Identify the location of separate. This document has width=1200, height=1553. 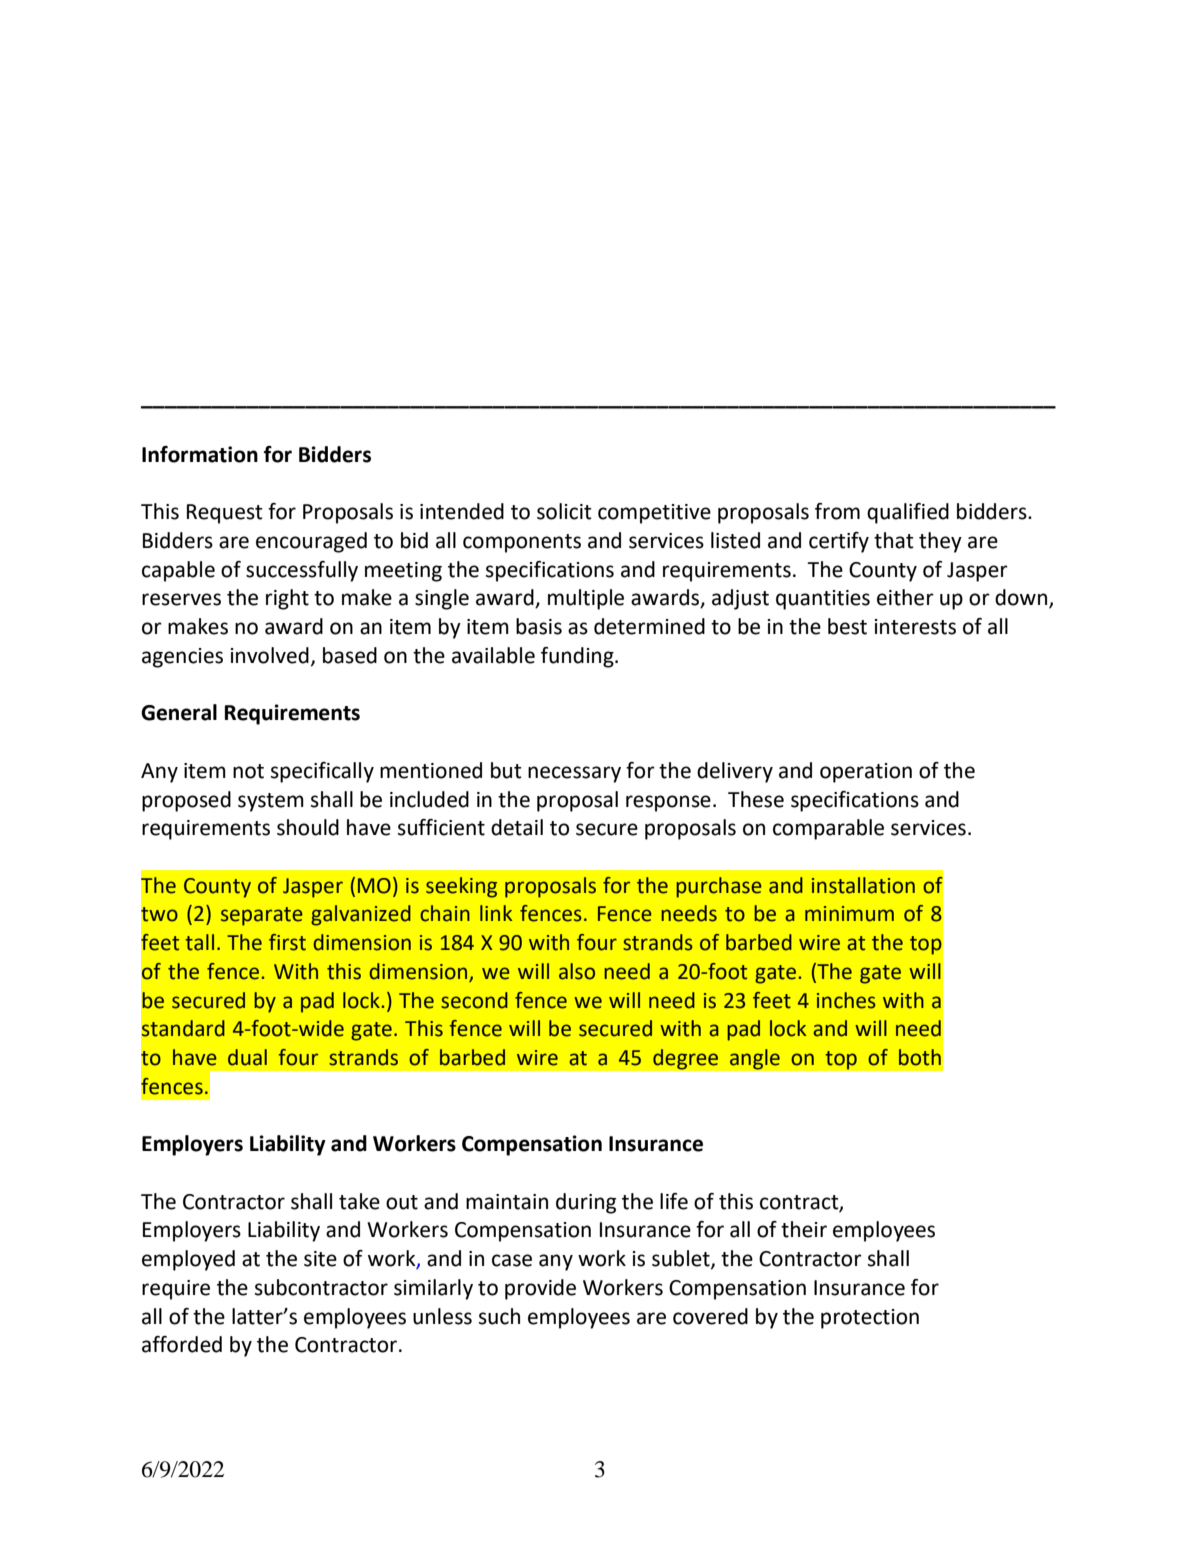
(262, 916).
